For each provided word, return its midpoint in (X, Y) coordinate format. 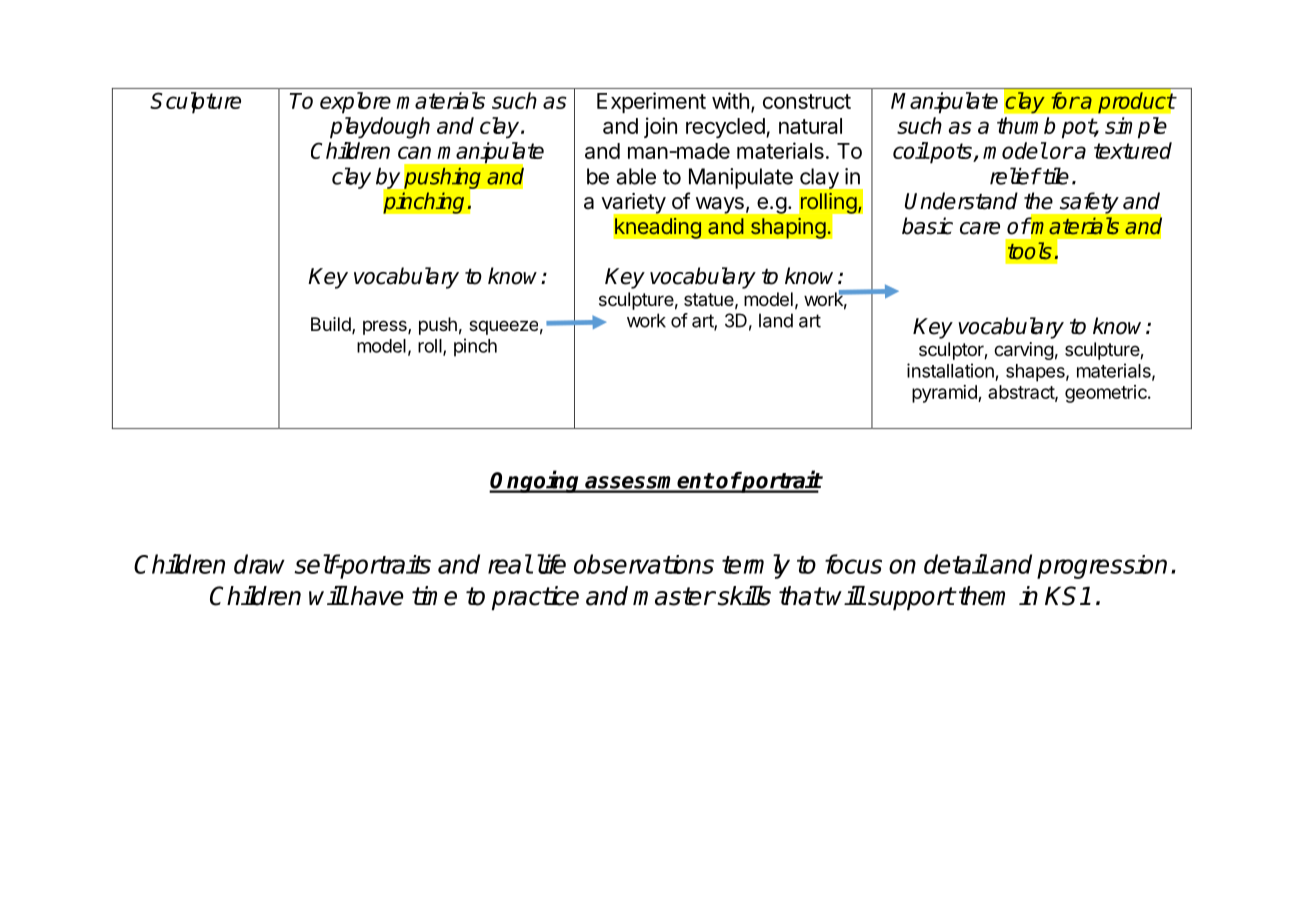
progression (1102, 567)
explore (355, 103)
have (377, 596)
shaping (788, 228)
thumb (1026, 125)
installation (950, 370)
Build (332, 325)
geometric (1107, 394)
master (674, 596)
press (386, 327)
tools (1030, 251)
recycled (725, 128)
